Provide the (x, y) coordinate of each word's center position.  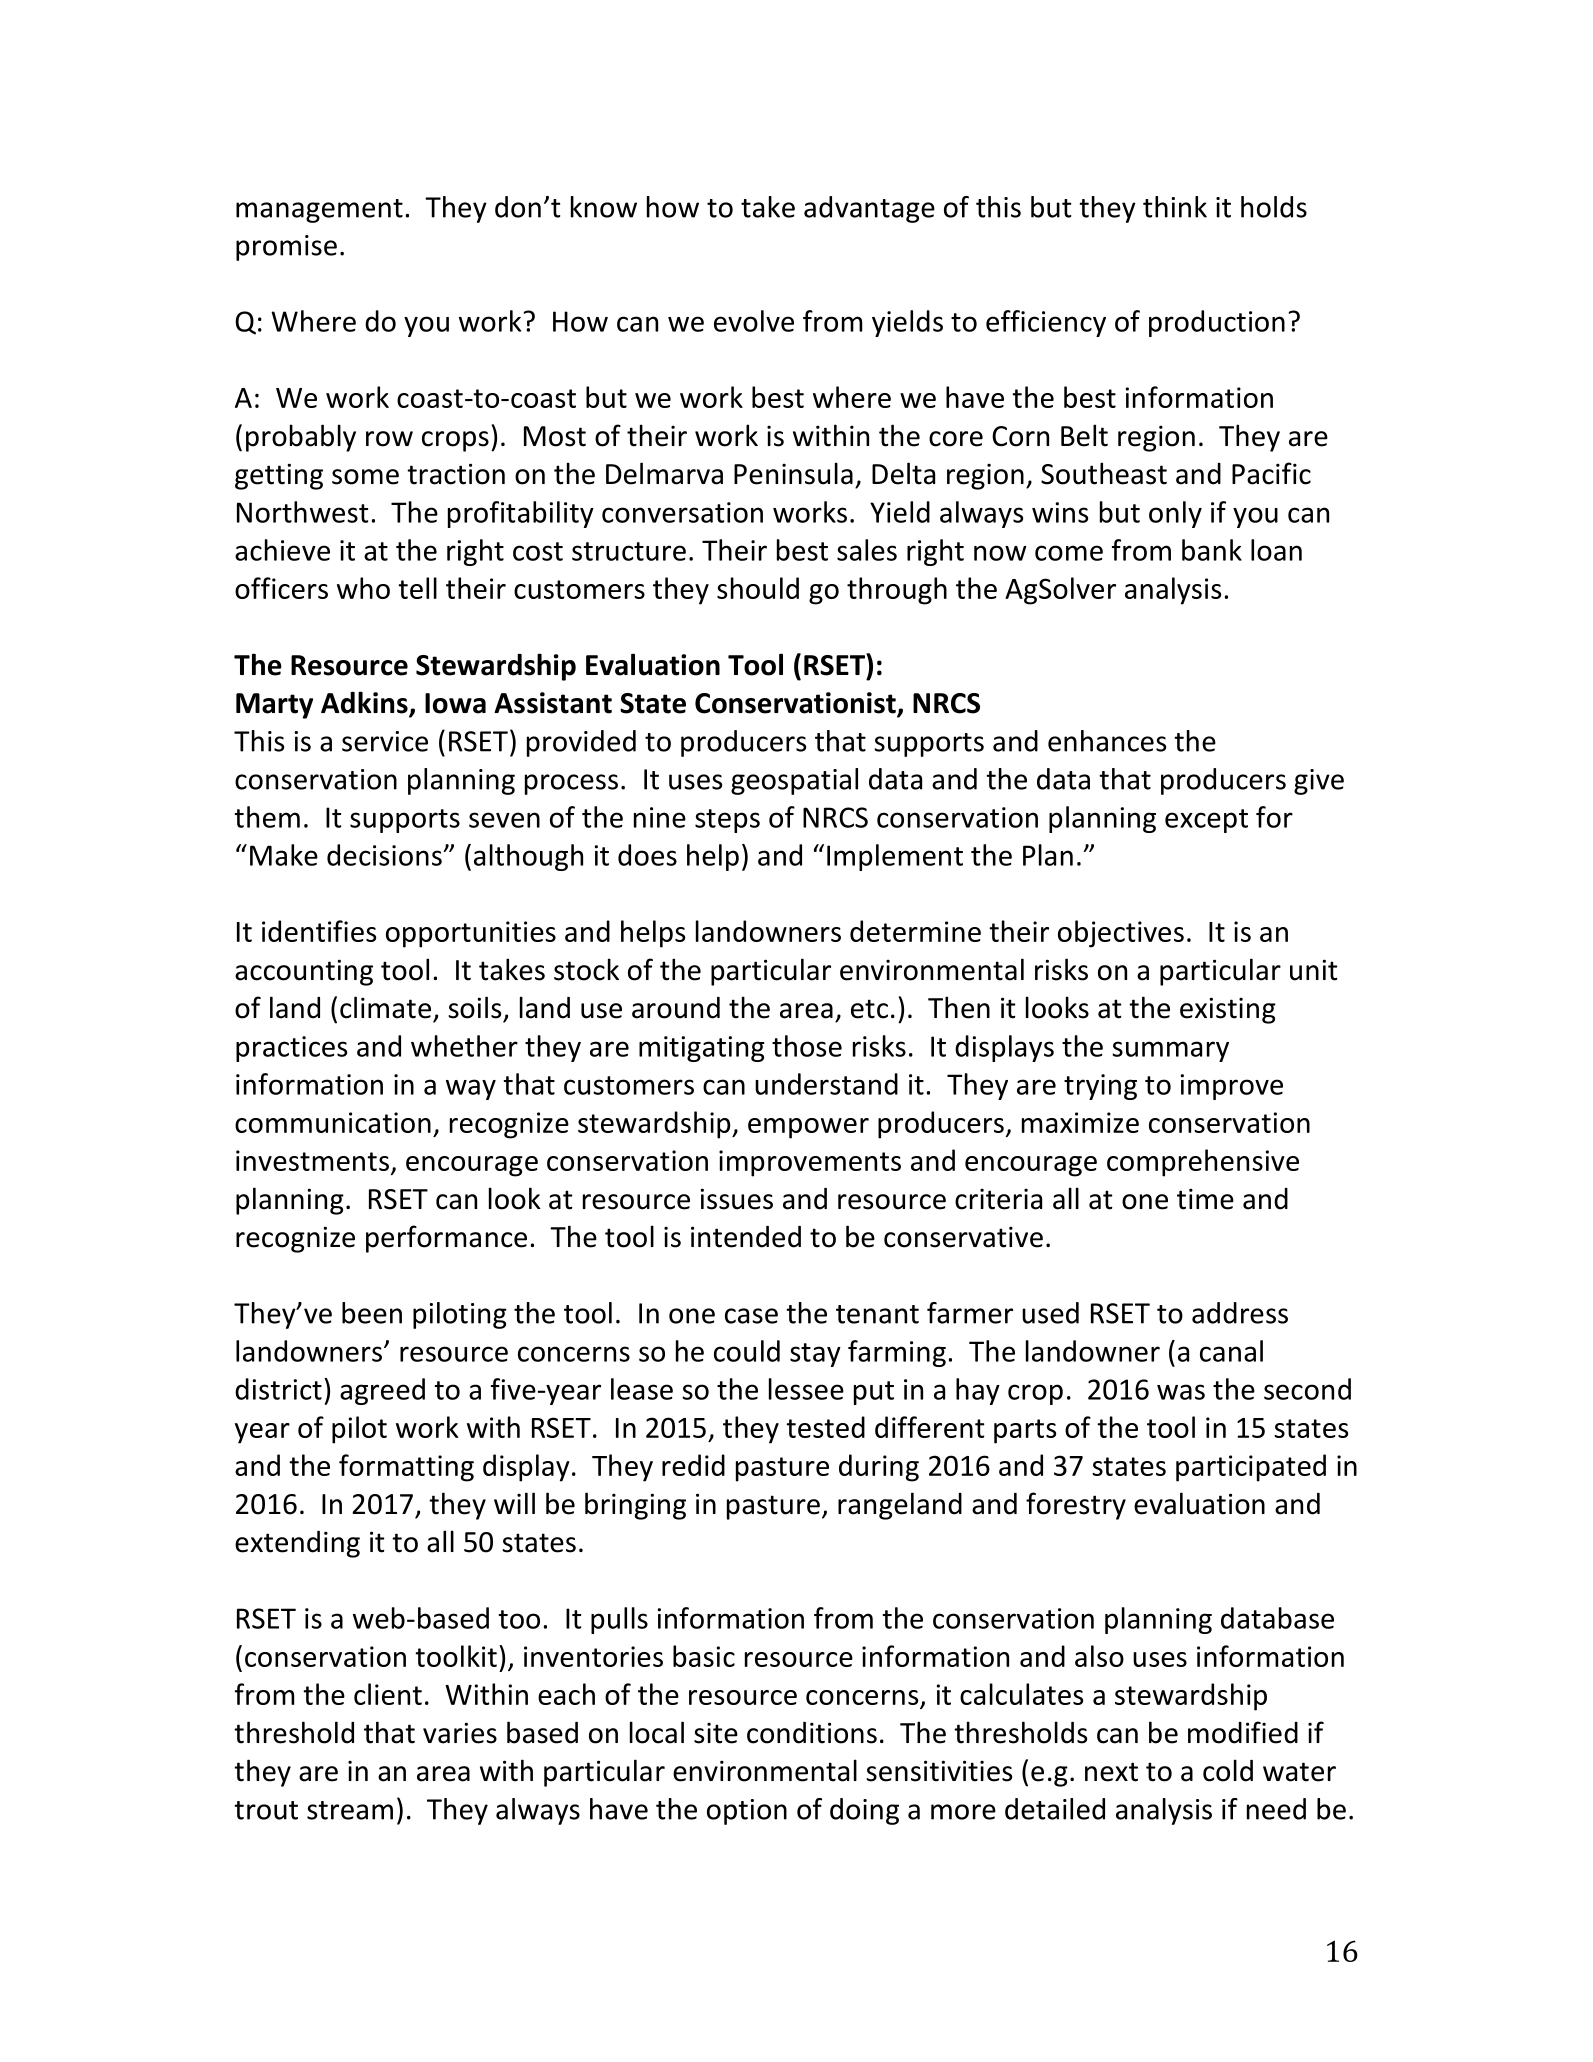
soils (474, 1007)
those (807, 1046)
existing (1228, 1010)
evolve (754, 321)
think (1175, 207)
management (319, 211)
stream (350, 1810)
